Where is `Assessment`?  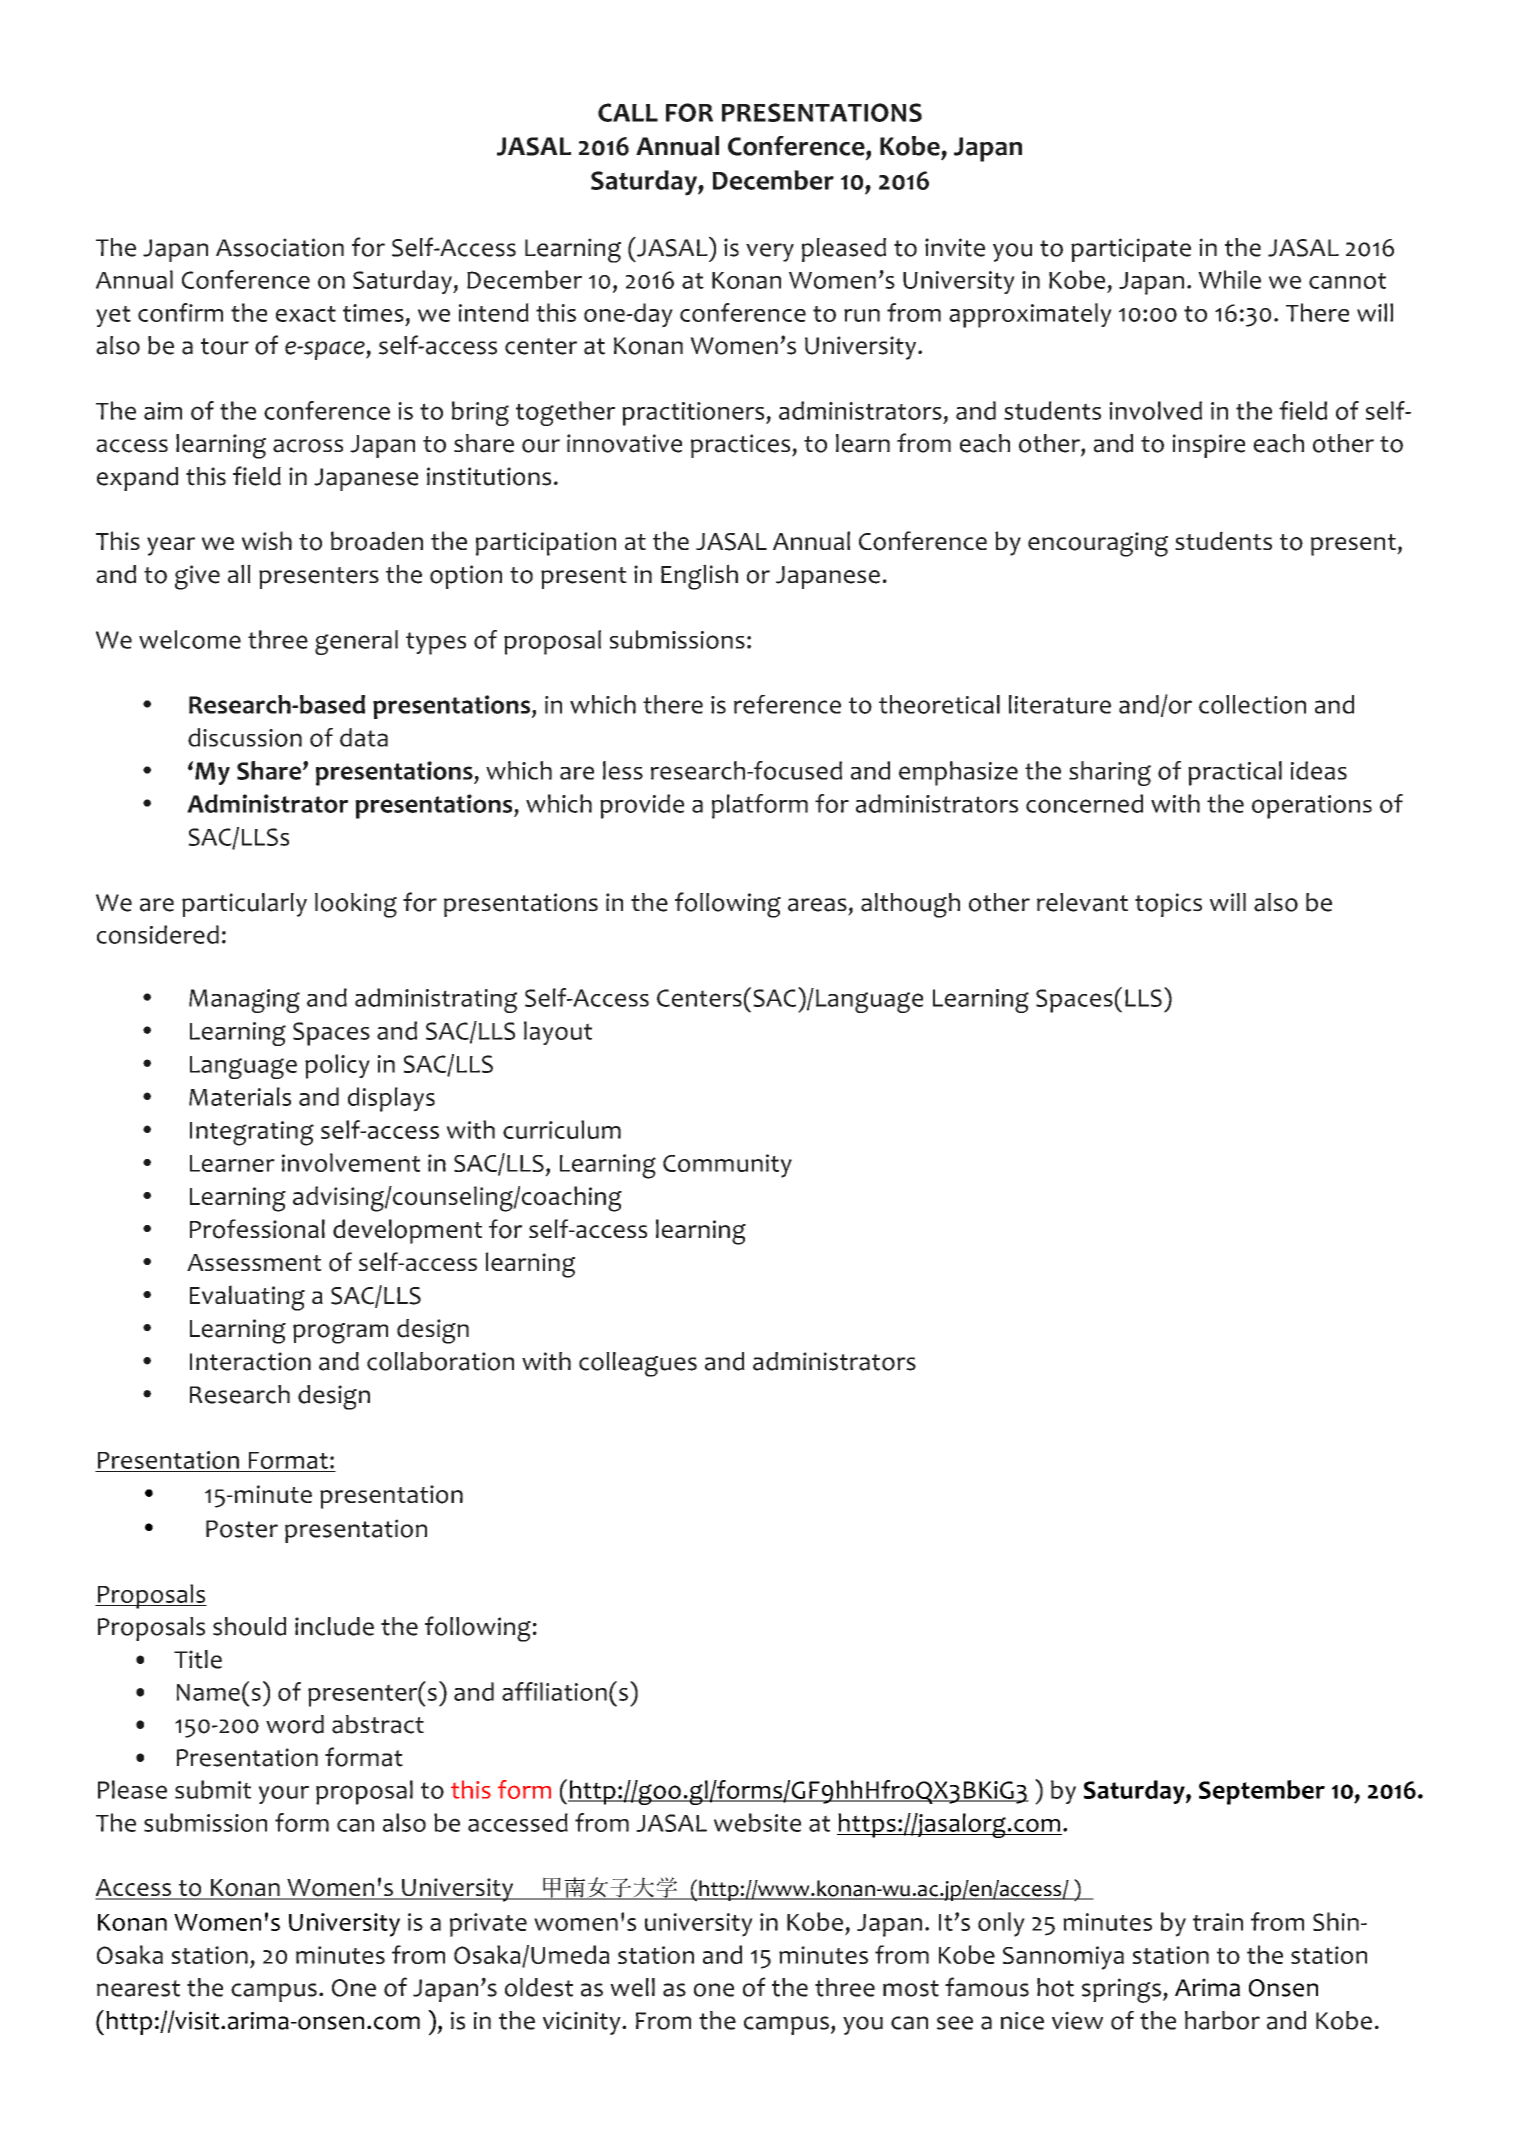
Assessment is located at coordinates (254, 1262).
